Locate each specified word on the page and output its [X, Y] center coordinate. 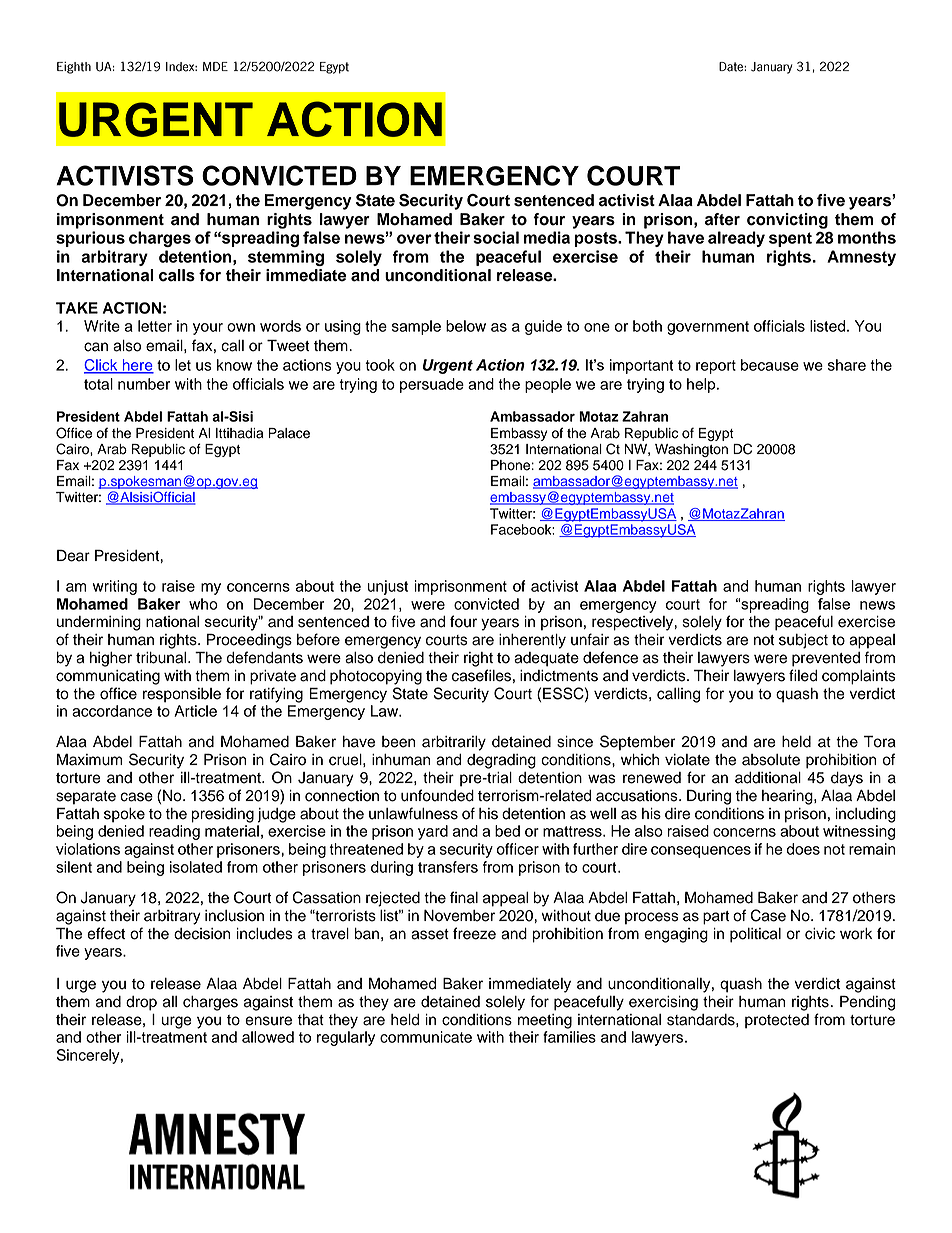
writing [115, 587]
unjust [387, 587]
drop [141, 1003]
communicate [426, 1037]
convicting [787, 221]
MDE [215, 66]
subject [803, 641]
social [496, 237]
